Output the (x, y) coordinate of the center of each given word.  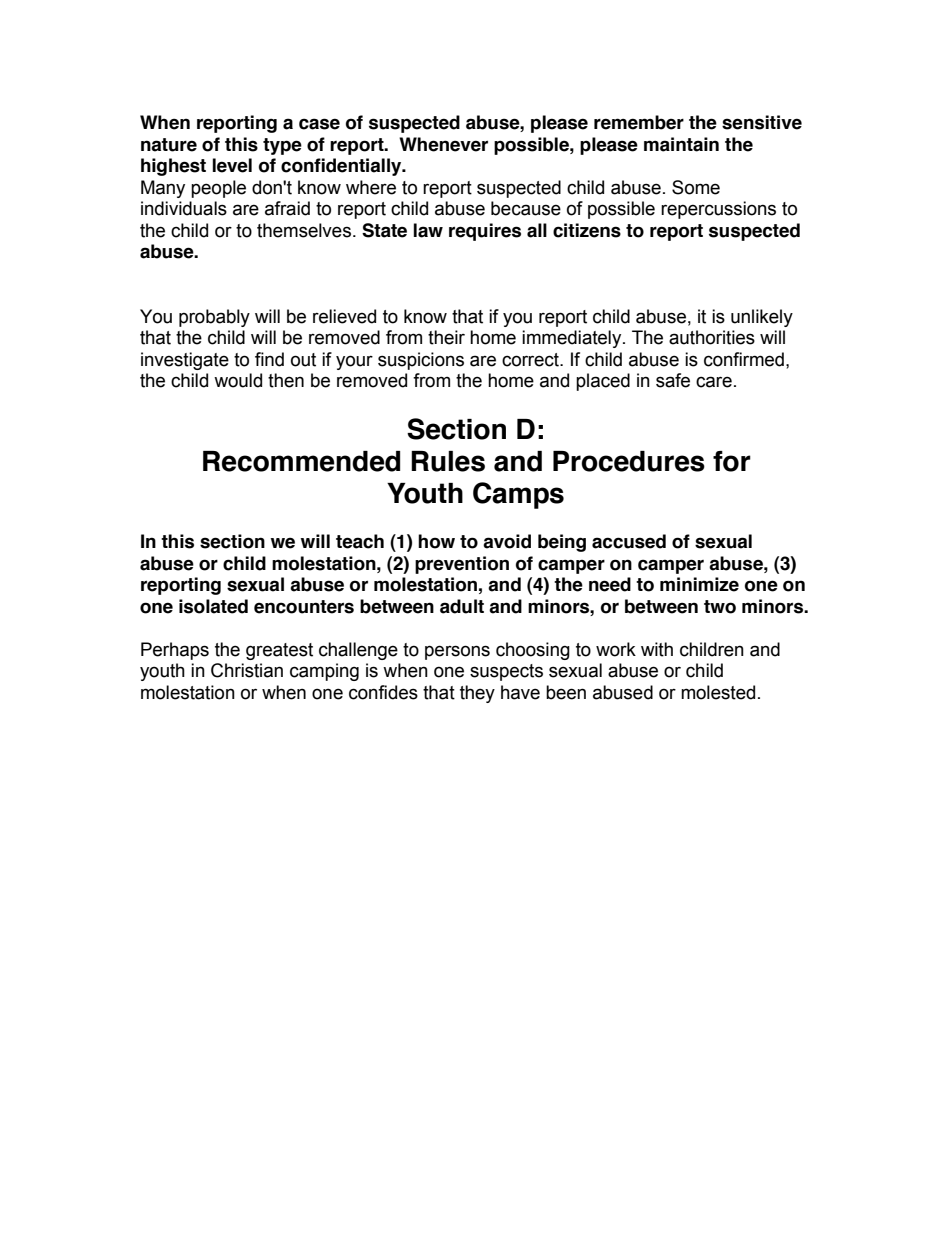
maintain (681, 144)
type (282, 146)
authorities (712, 337)
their (446, 337)
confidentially (342, 167)
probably (214, 318)
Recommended (301, 461)
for (732, 461)
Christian (247, 670)
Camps (518, 495)
